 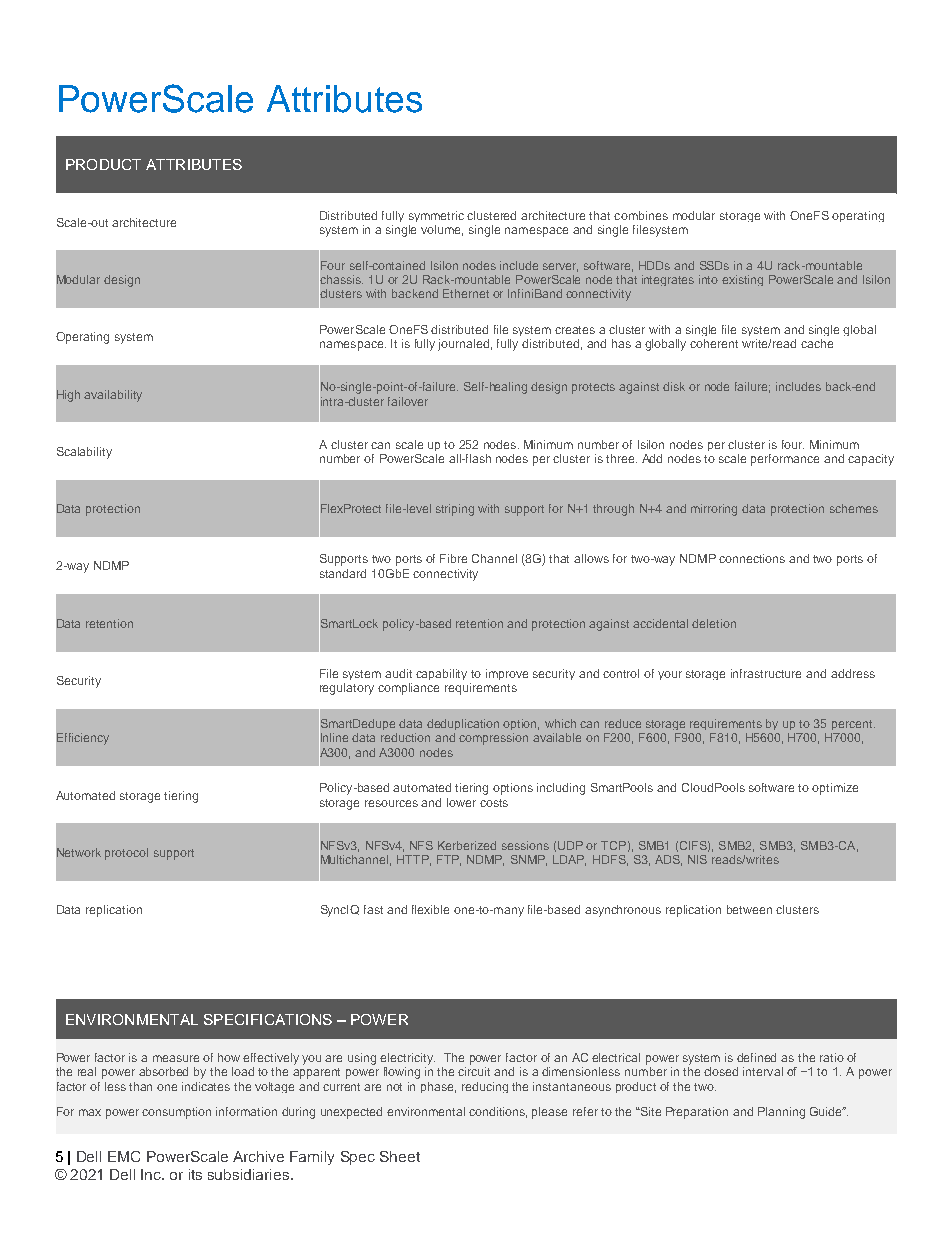 What do you see at coordinates (697, 859) in the screenshot?
I see `NIS` at bounding box center [697, 859].
